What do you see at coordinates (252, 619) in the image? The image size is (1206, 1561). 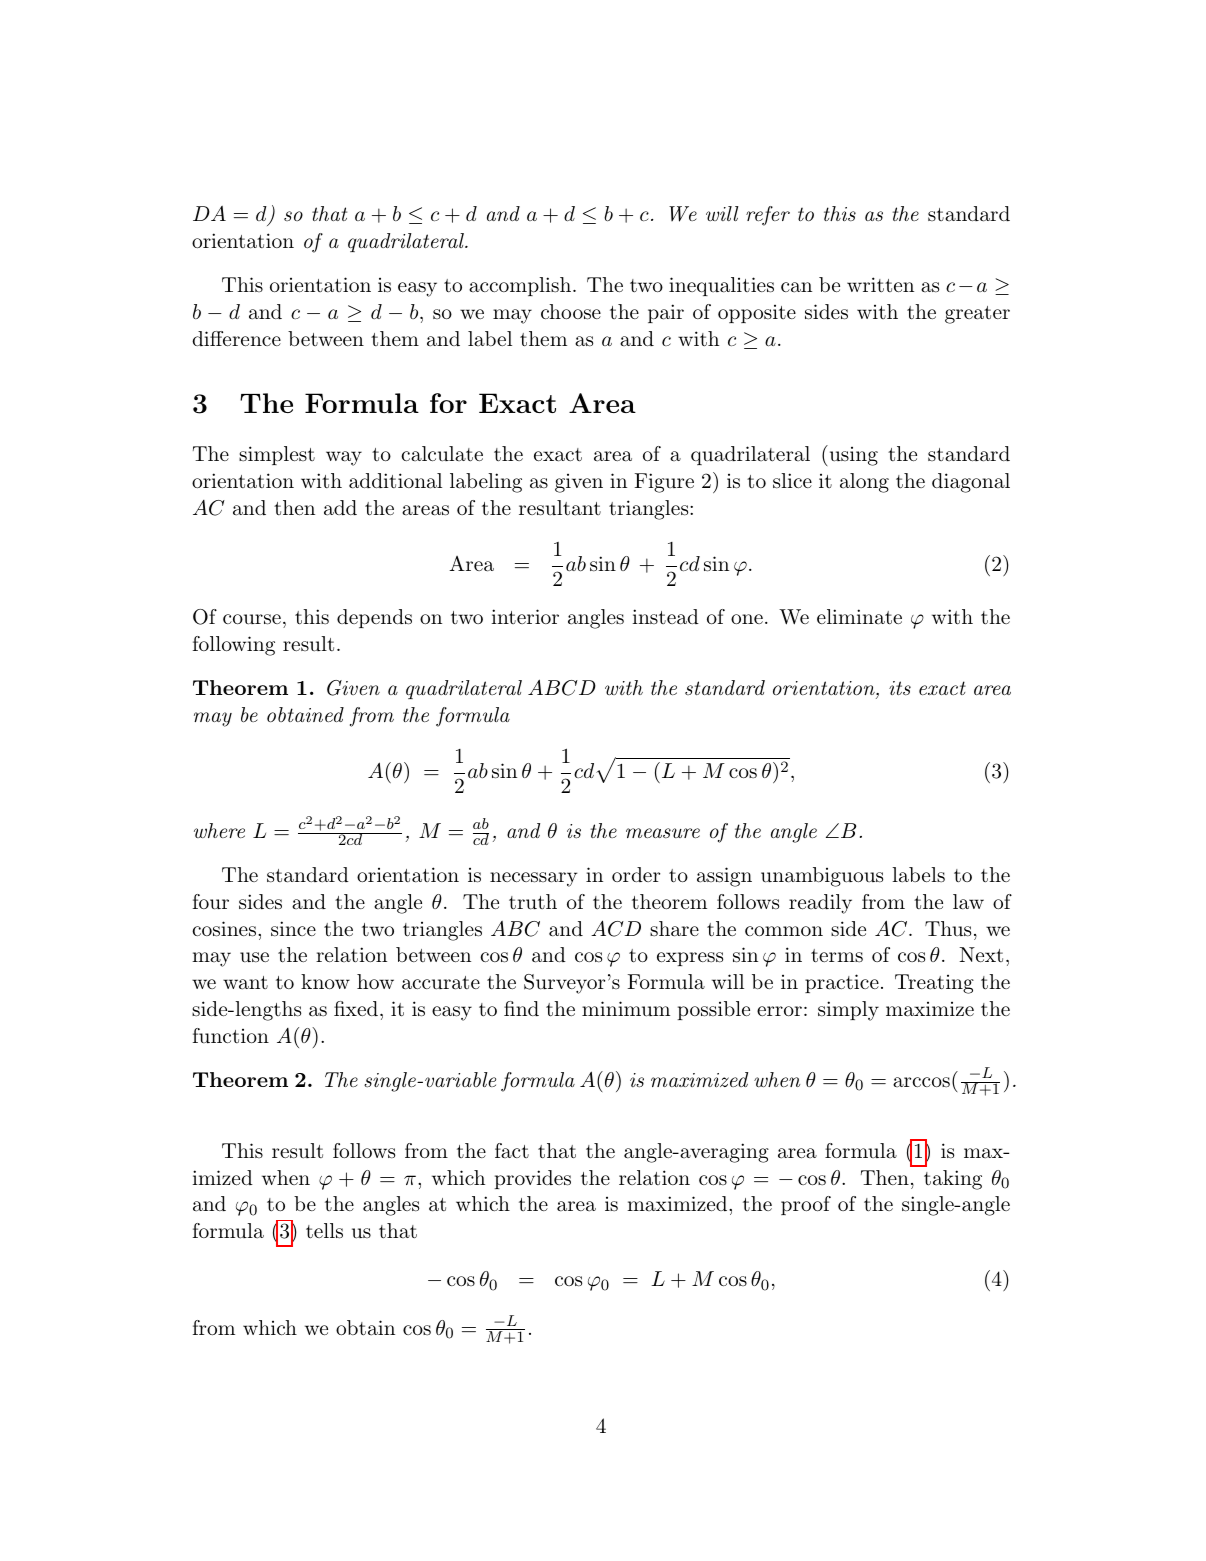 I see `course` at bounding box center [252, 619].
